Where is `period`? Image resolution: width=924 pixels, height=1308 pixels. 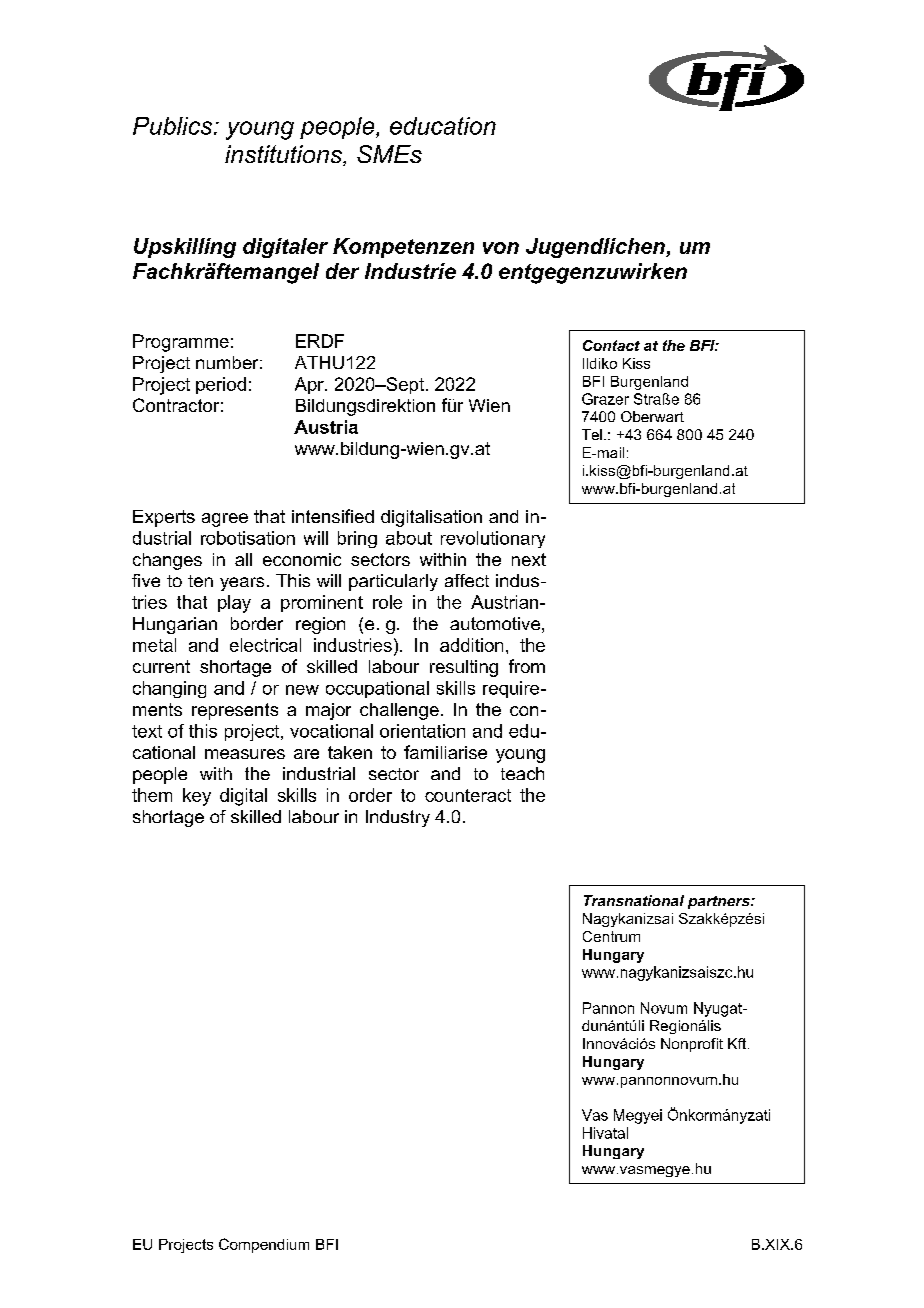 period is located at coordinates (221, 385).
